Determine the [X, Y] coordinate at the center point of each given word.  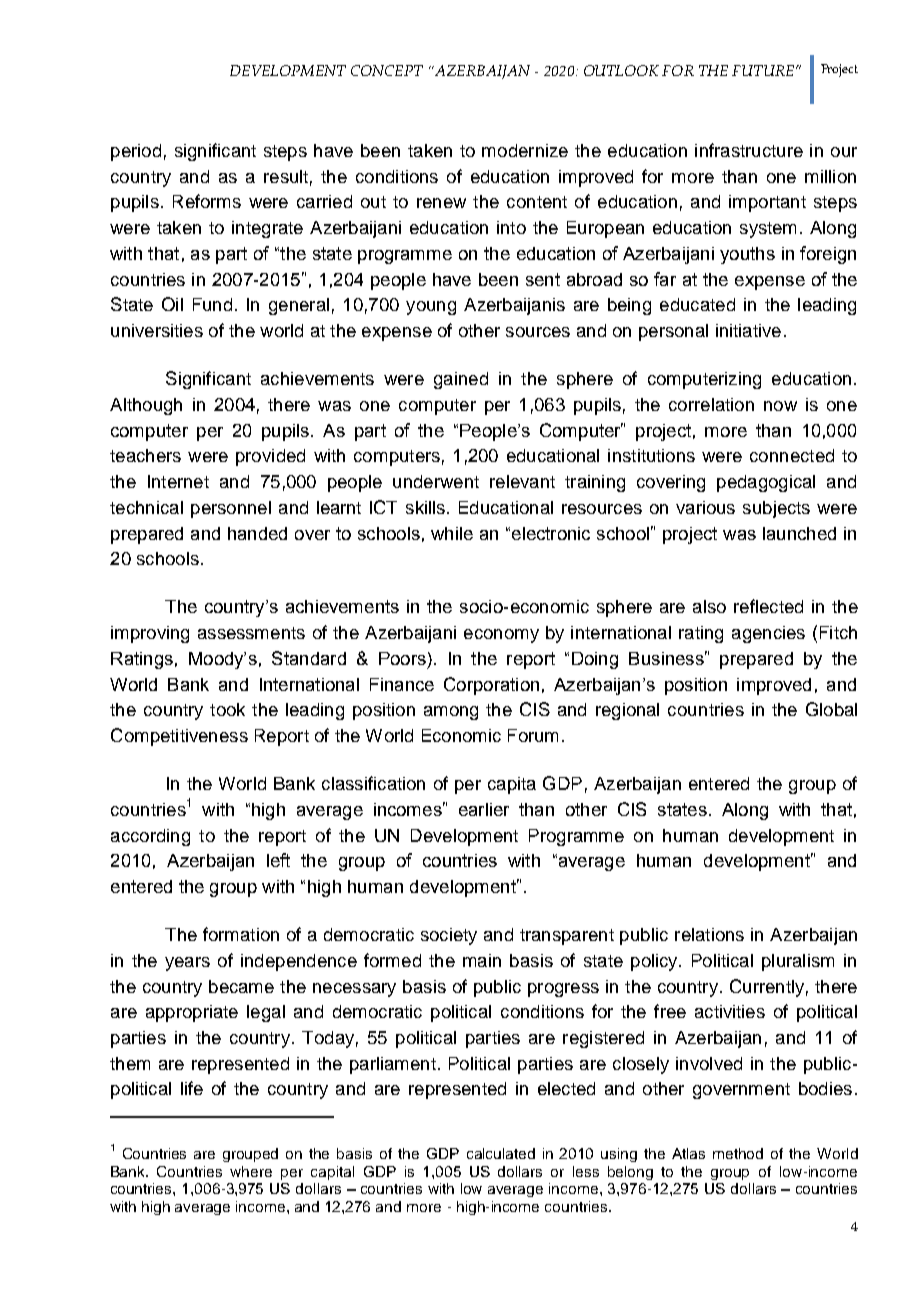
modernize [525, 150]
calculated [501, 1153]
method [738, 1153]
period [136, 152]
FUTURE [763, 70]
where [251, 1171]
